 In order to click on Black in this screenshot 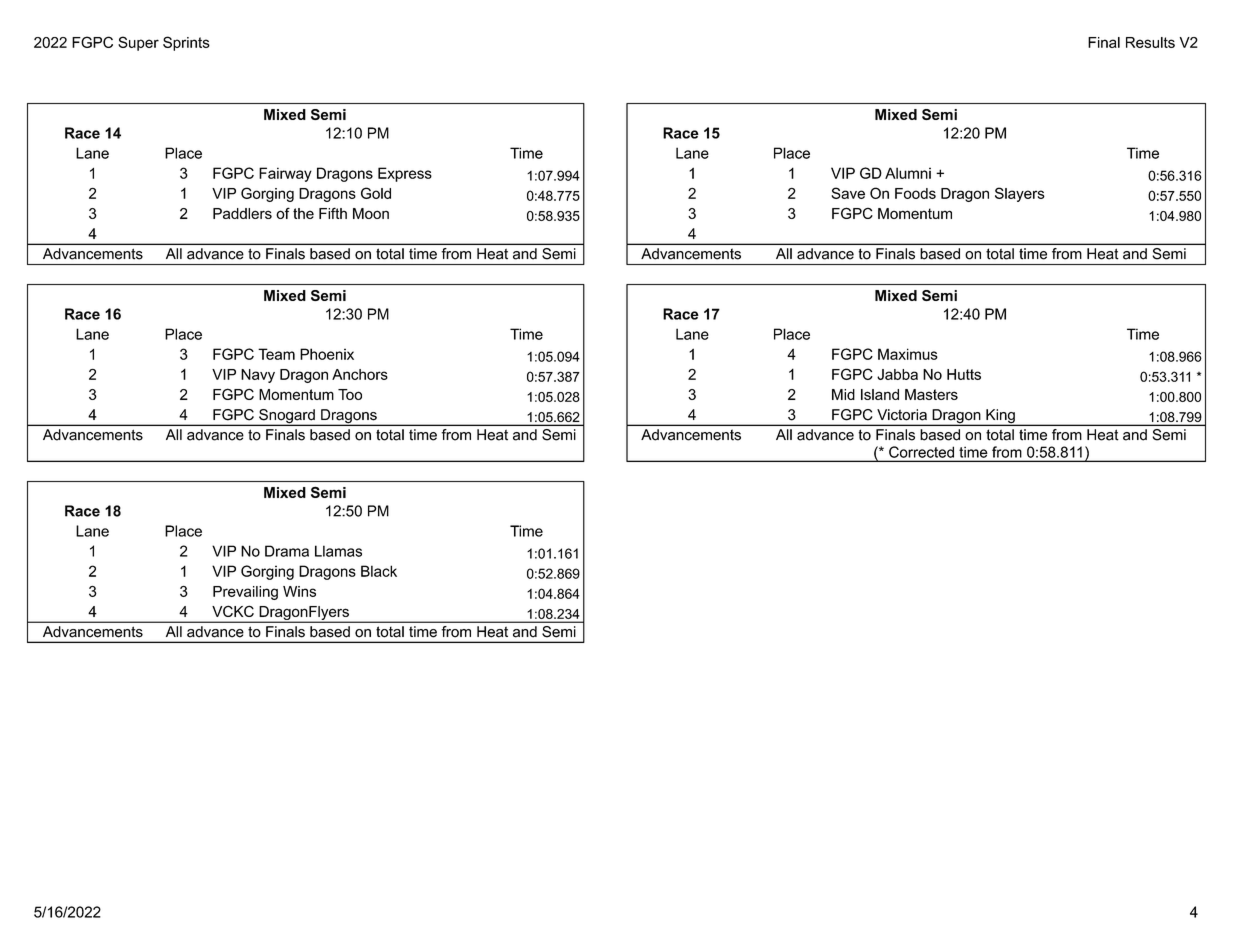, I will do `click(379, 571)`.
